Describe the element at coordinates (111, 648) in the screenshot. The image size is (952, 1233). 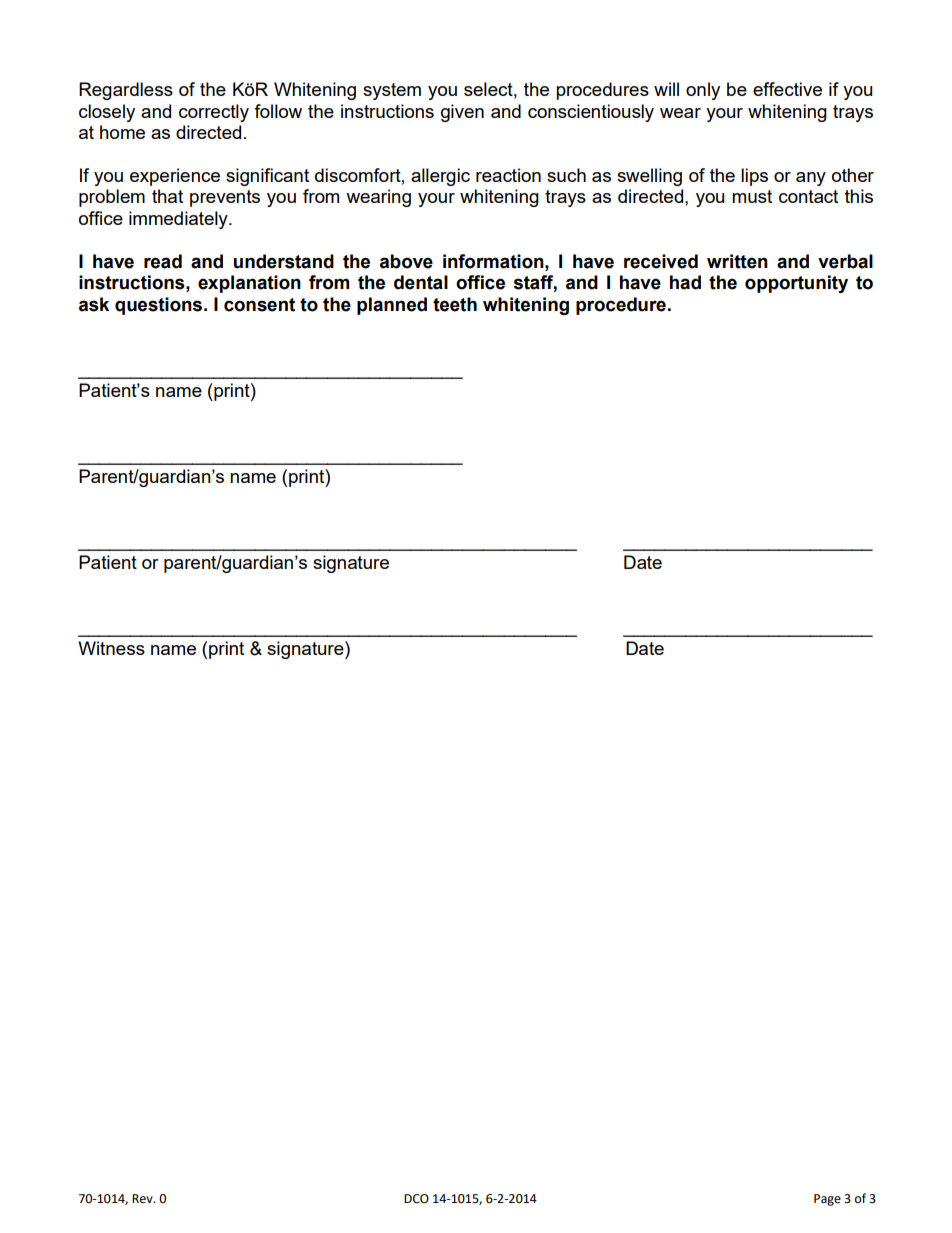
I see `Witness` at that location.
